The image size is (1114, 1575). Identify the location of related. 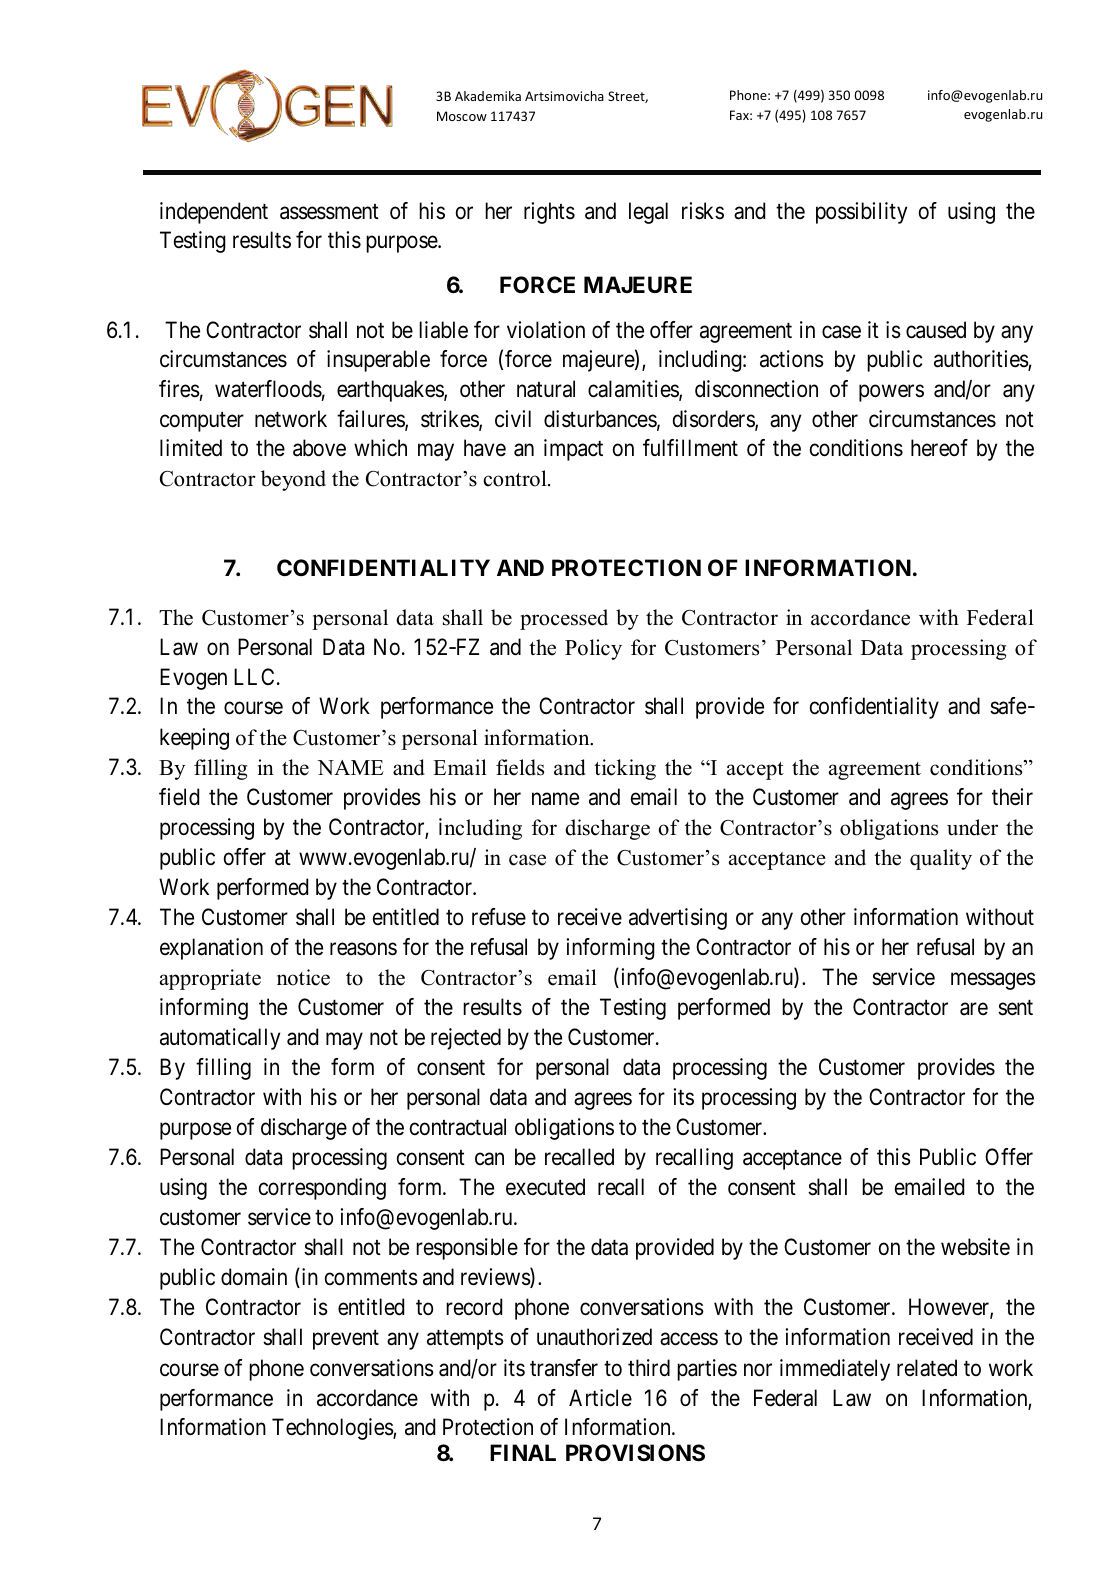
(927, 1368).
